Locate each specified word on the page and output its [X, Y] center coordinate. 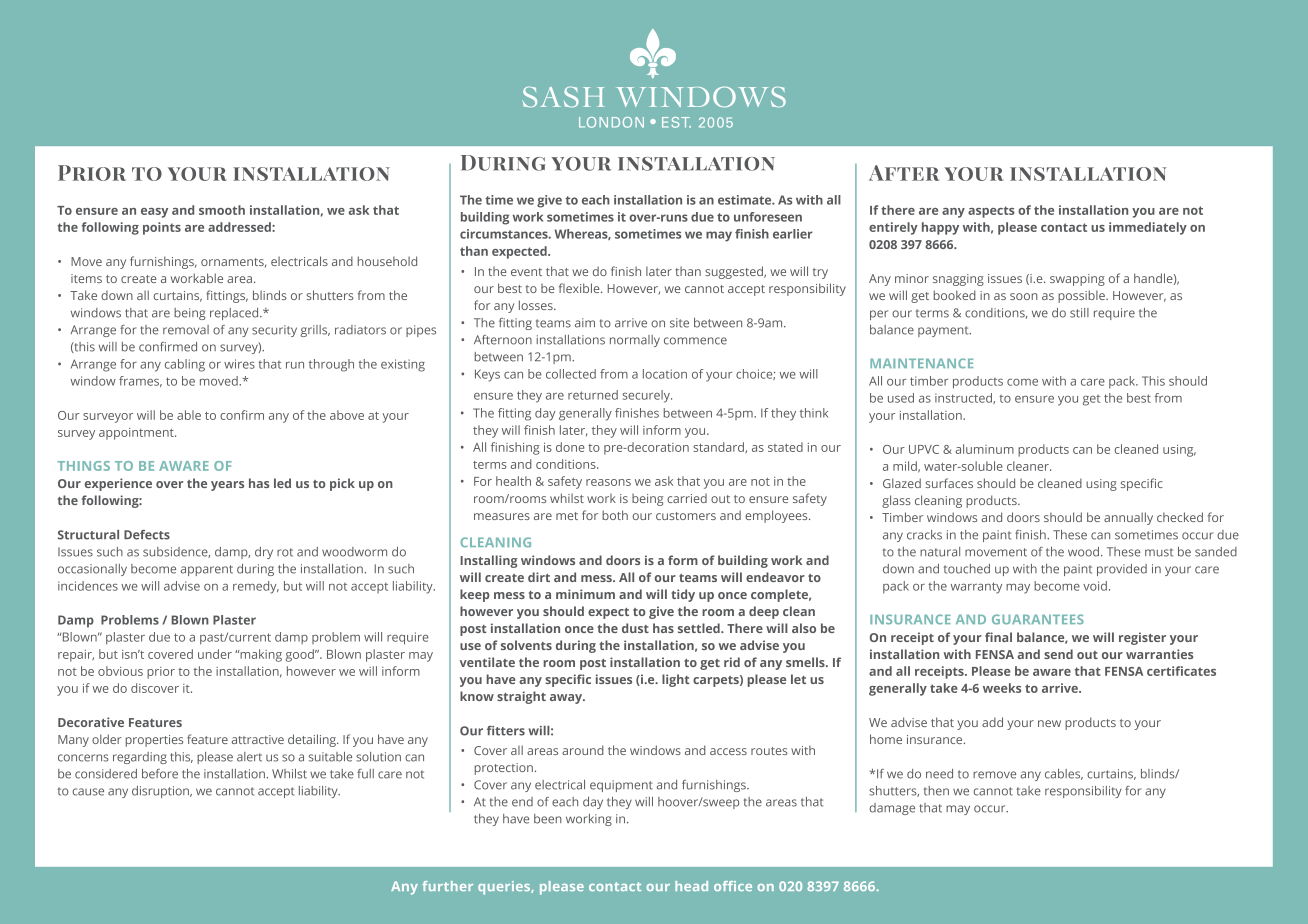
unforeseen [768, 217]
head [691, 886]
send [1058, 654]
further [447, 886]
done [570, 447]
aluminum [985, 449]
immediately [1148, 228]
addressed [240, 227]
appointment [137, 434]
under [215, 654]
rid [732, 662]
